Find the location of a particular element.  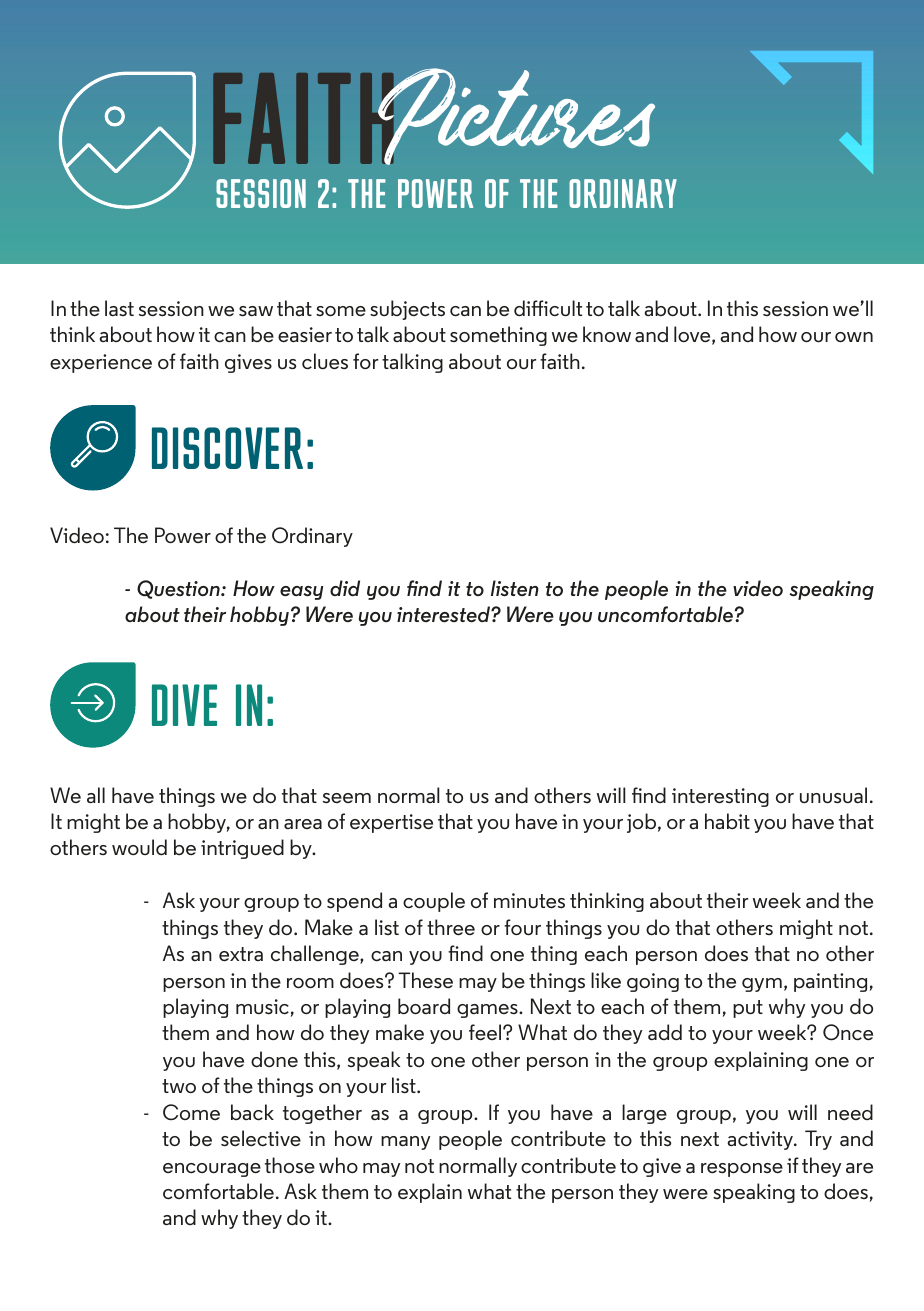

saw is located at coordinates (256, 311).
